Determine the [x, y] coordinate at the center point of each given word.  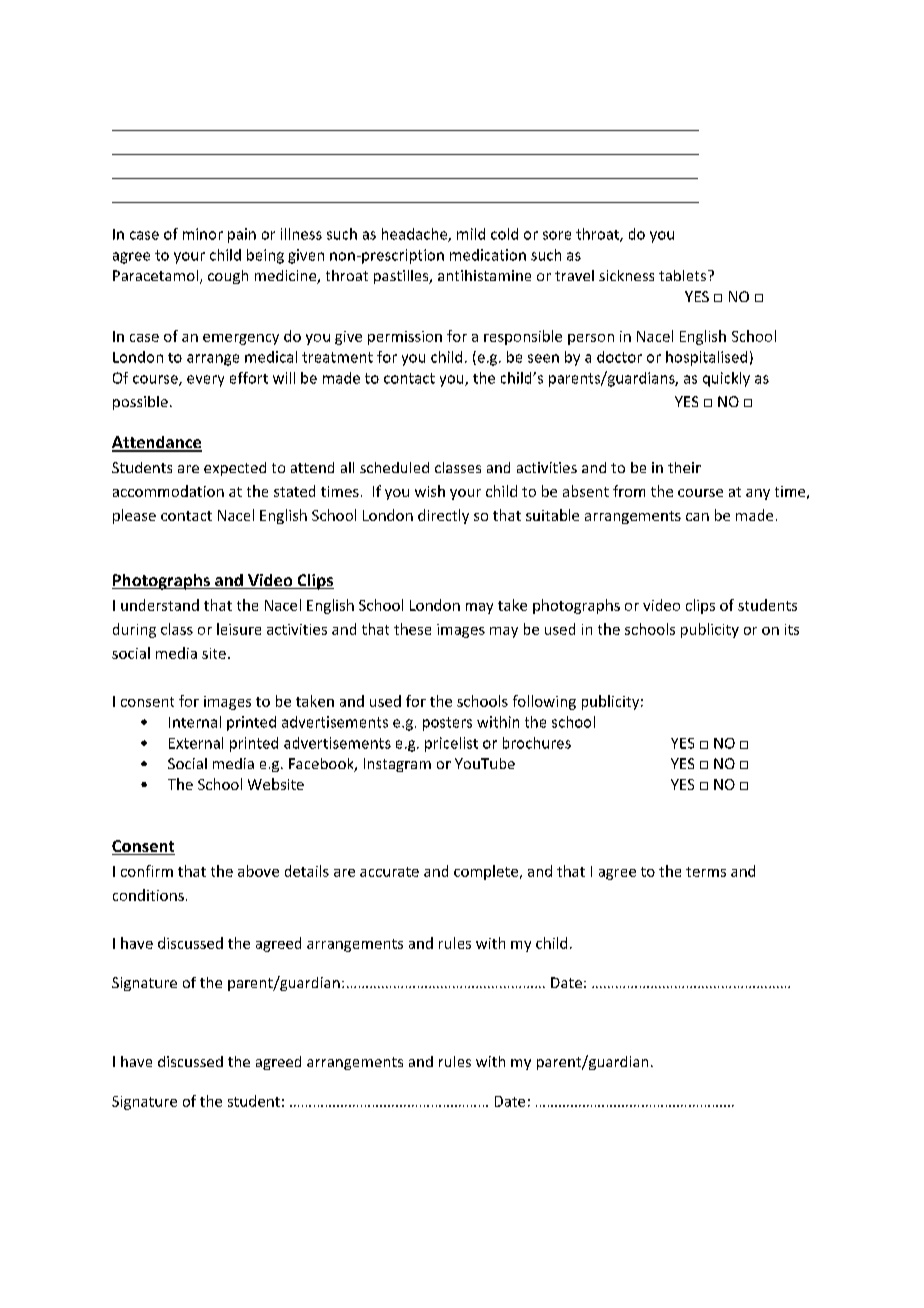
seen [543, 358]
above [258, 871]
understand [160, 605]
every [205, 381]
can [697, 517]
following [544, 702]
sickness [626, 275]
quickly [726, 379]
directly [443, 516]
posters [447, 724]
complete [486, 872]
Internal [195, 722]
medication [488, 255]
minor [203, 234]
